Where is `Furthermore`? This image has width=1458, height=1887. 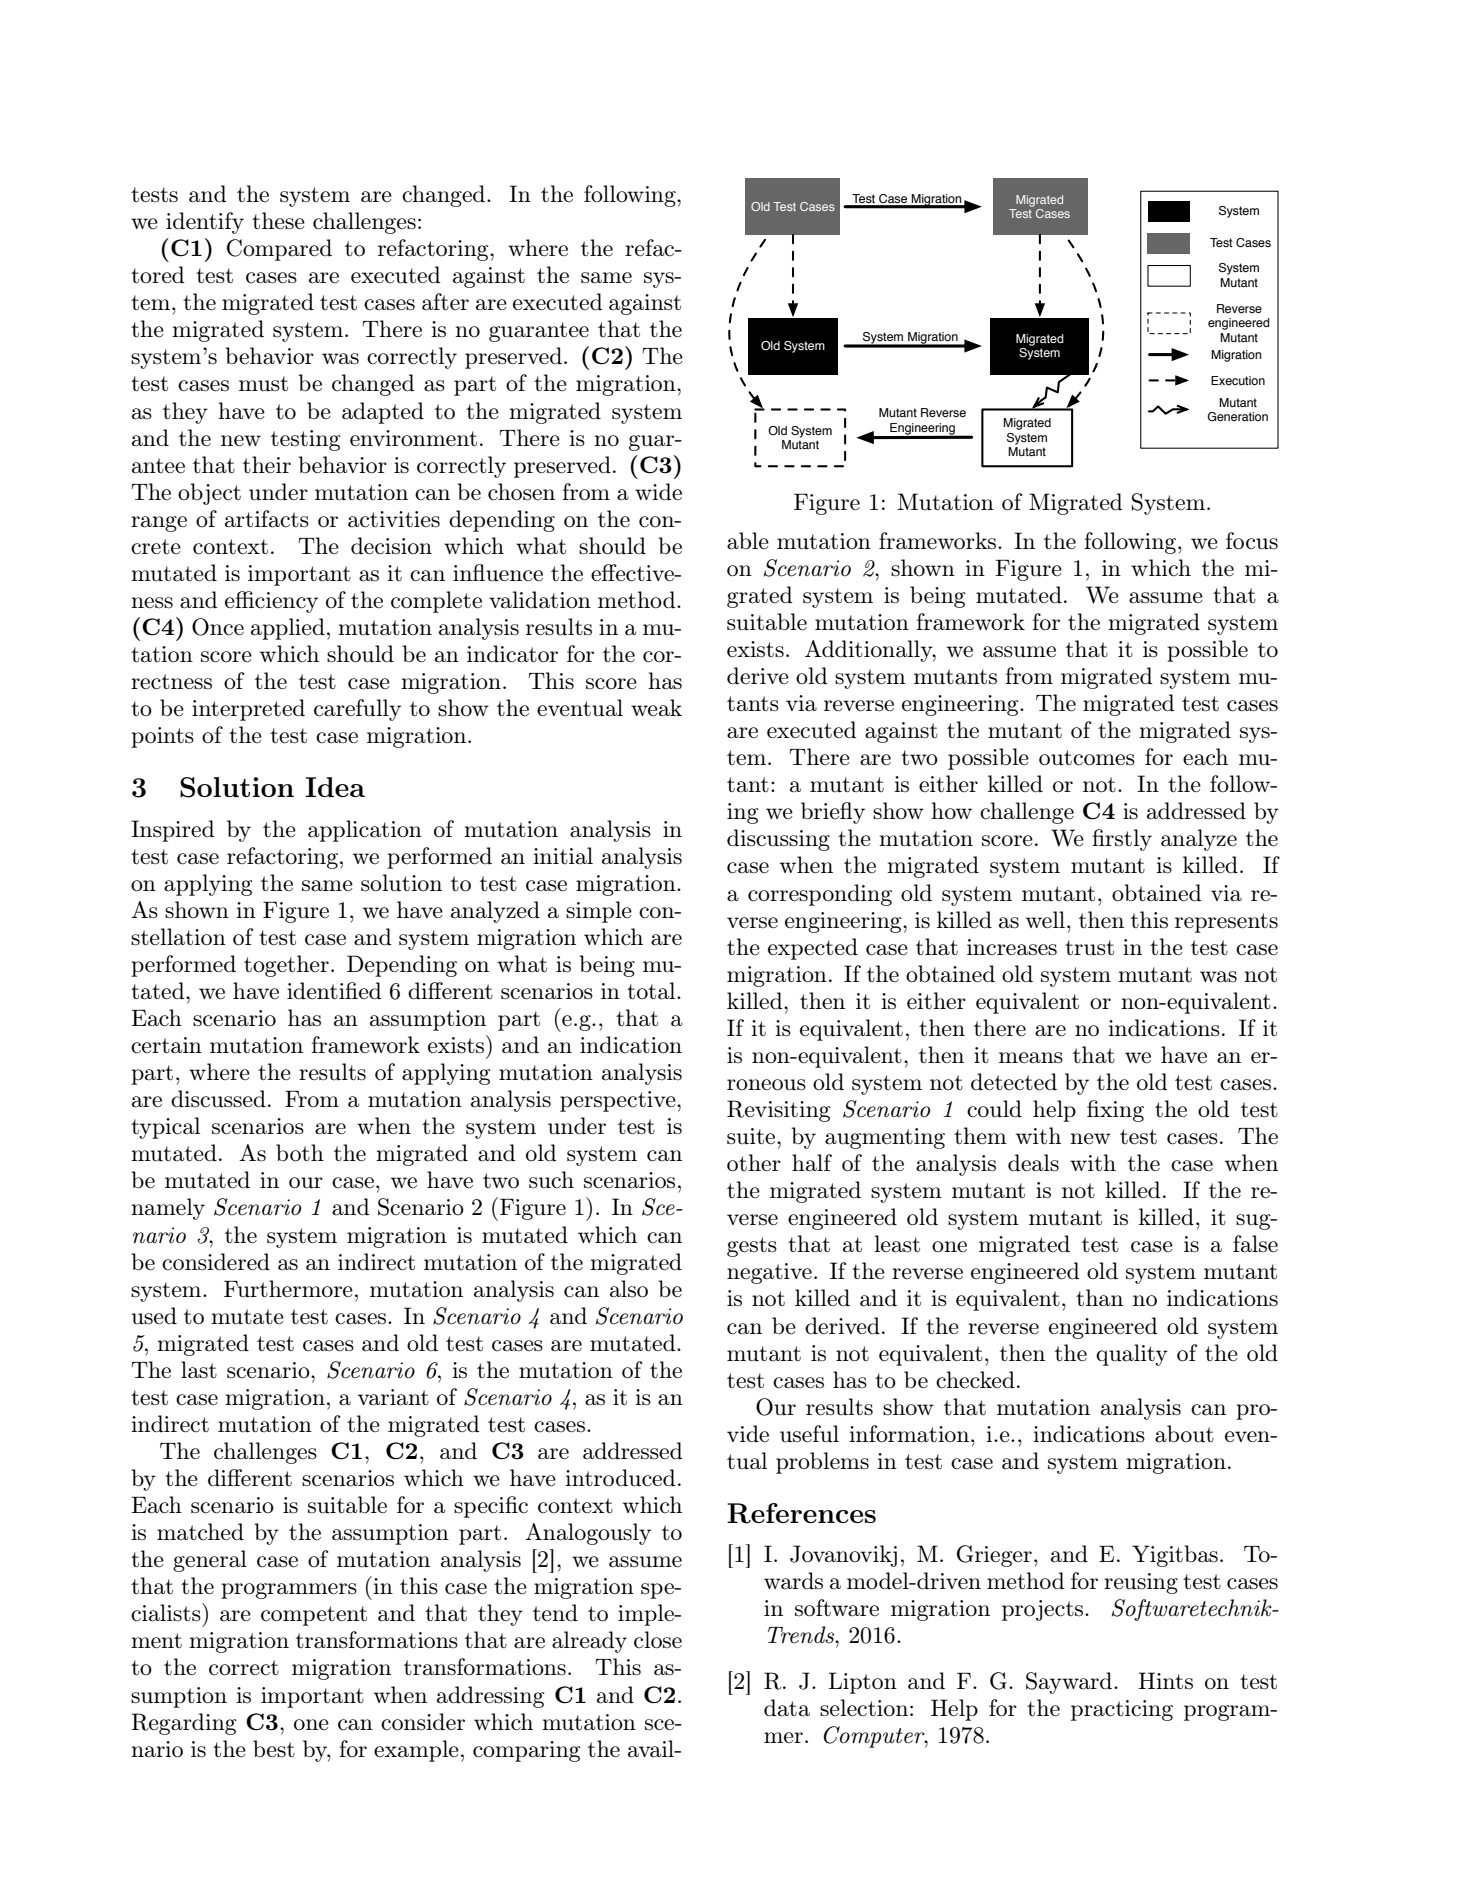 Furthermore is located at coordinates (288, 1289).
